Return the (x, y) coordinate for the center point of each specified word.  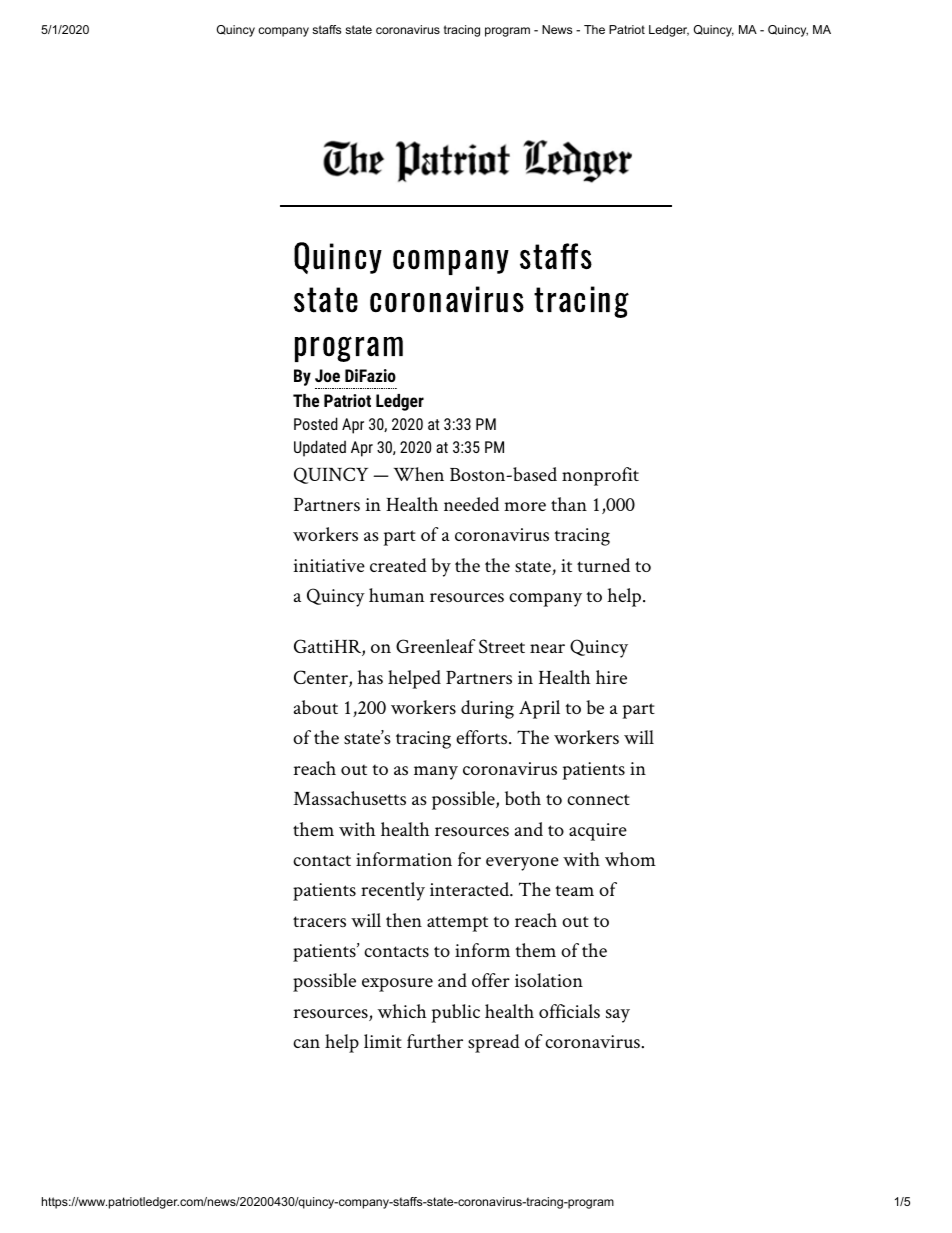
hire (611, 677)
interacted (470, 889)
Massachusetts (349, 798)
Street (502, 646)
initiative (329, 565)
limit (383, 1041)
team (574, 891)
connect (598, 799)
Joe (327, 375)
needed (471, 504)
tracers (319, 921)
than (569, 504)
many (436, 773)
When (419, 474)
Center (322, 678)
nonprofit (600, 476)
